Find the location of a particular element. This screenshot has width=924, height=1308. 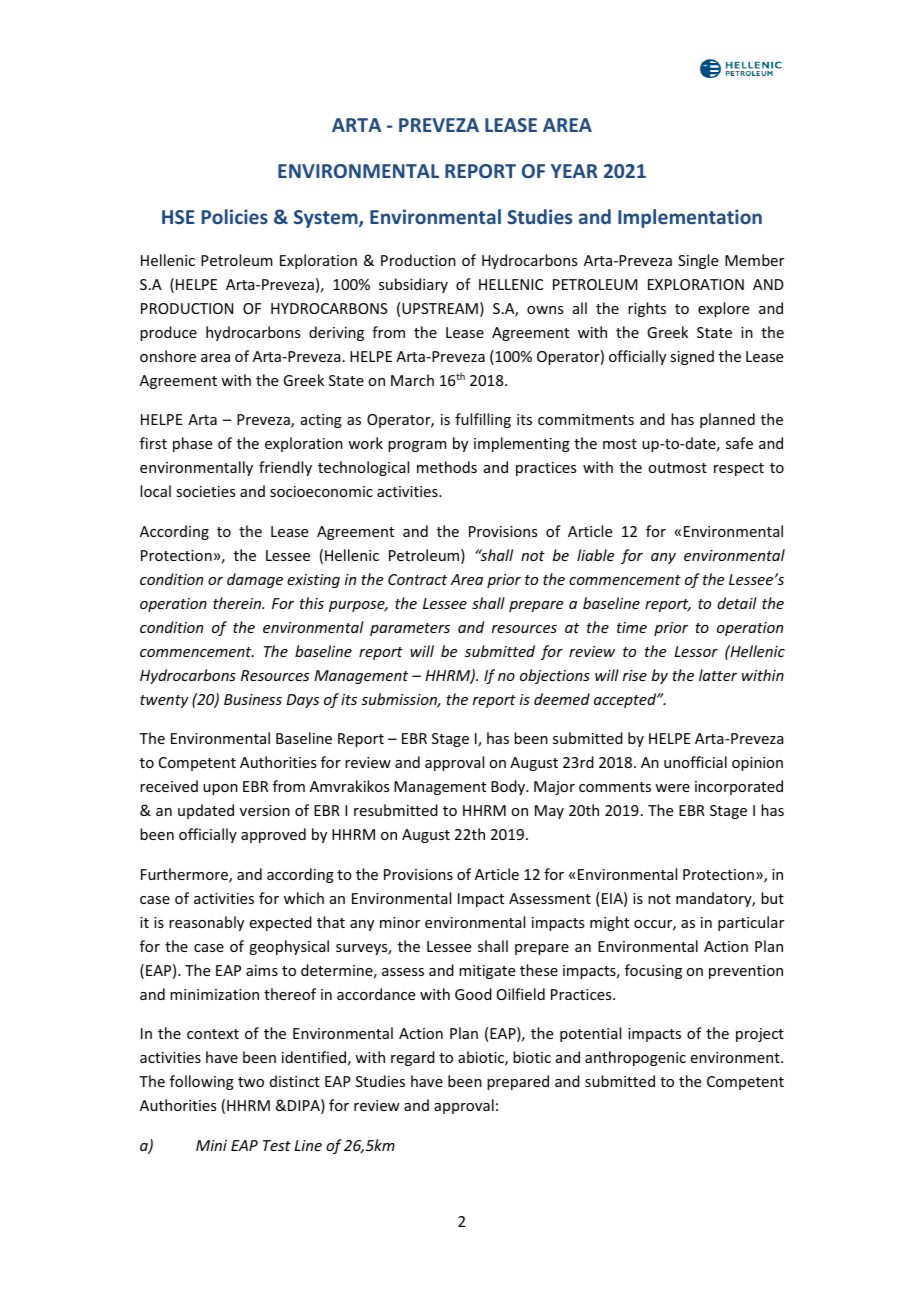

YEAR is located at coordinates (574, 171).
